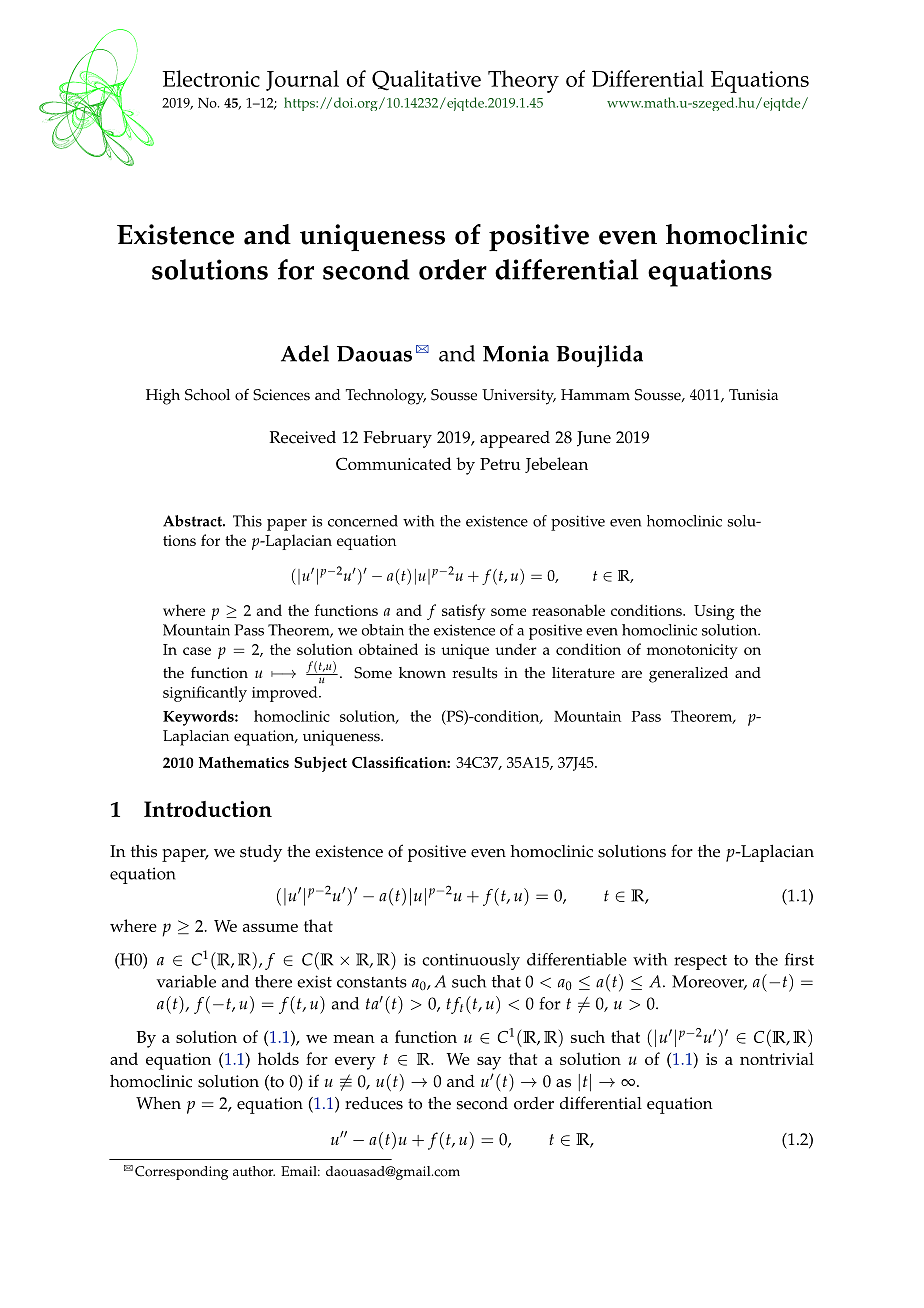 This screenshot has width=924, height=1308. Describe the element at coordinates (489, 1063) in the screenshot. I see `say` at that location.
